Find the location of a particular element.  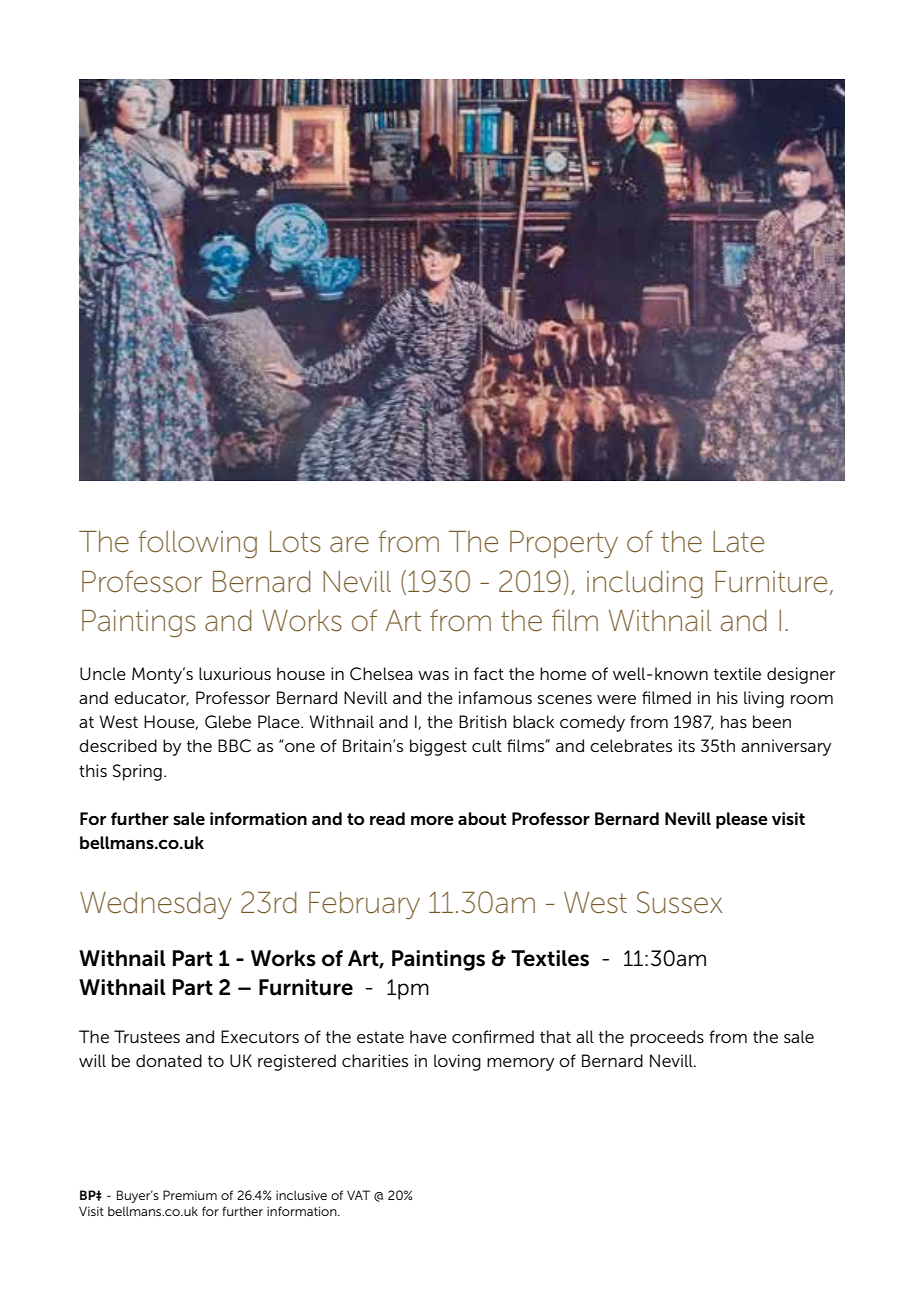

Late is located at coordinates (738, 542).
